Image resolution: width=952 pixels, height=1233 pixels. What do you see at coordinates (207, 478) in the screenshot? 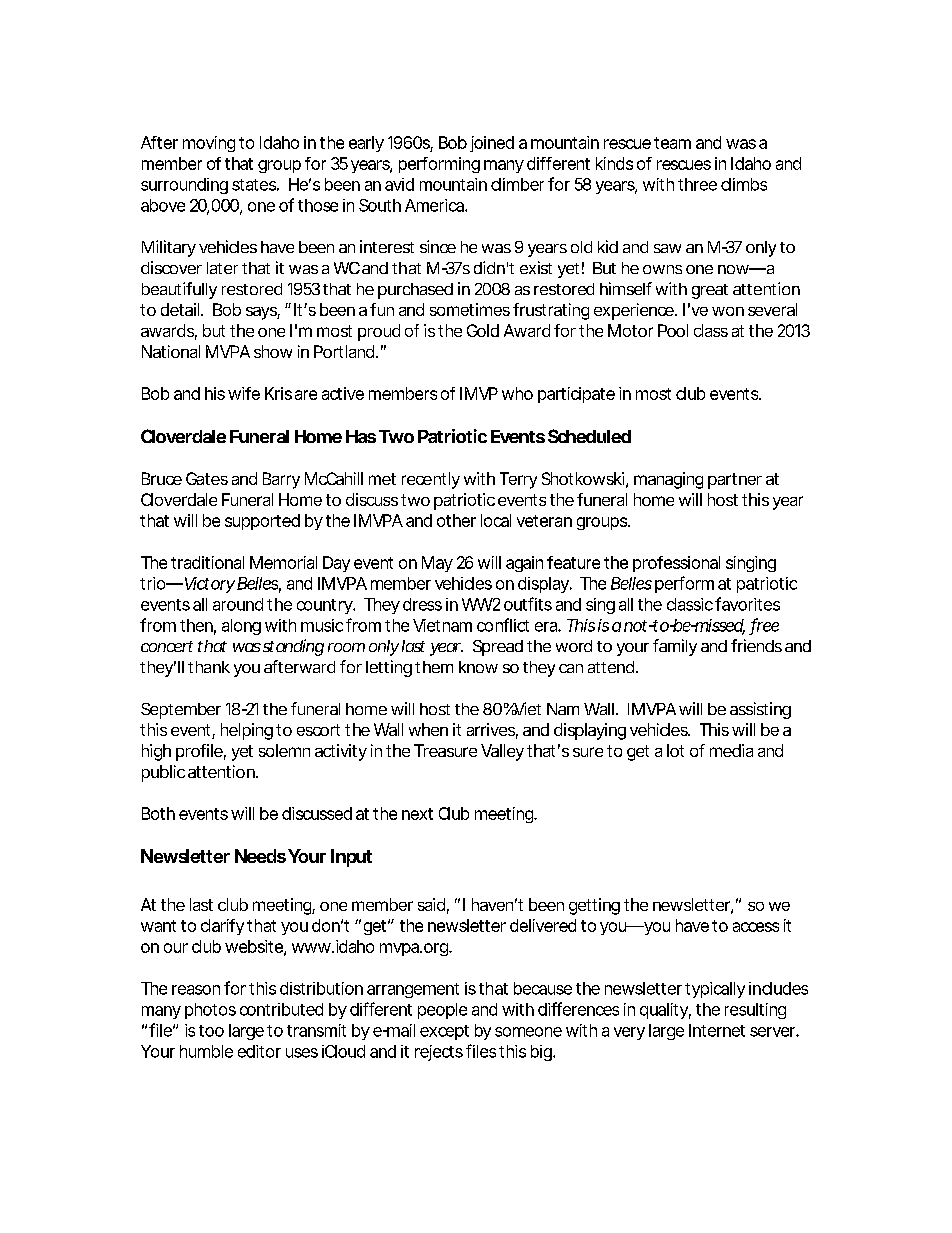
I see `Gates` at bounding box center [207, 478].
